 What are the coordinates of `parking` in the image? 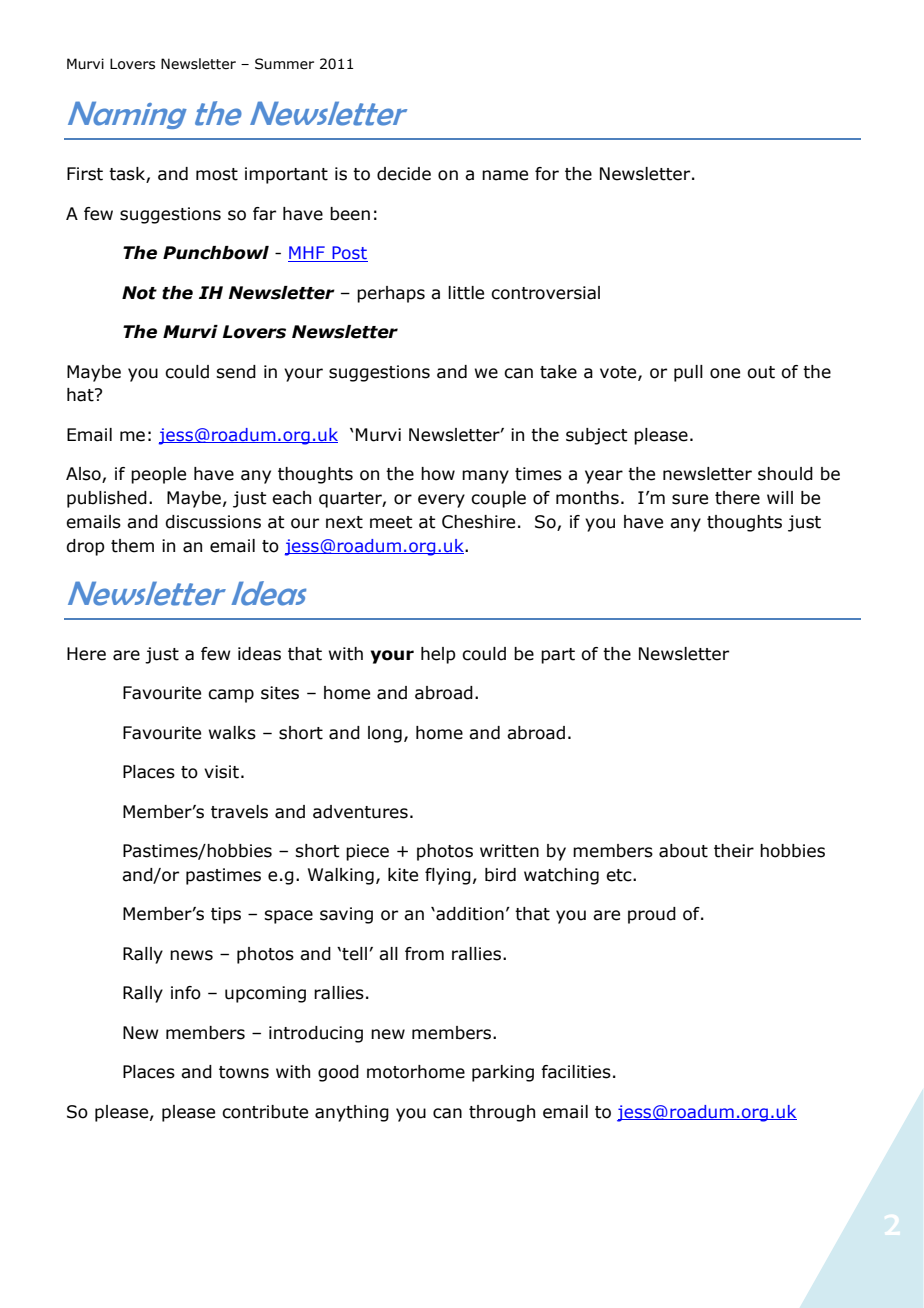 It's located at (503, 1073).
